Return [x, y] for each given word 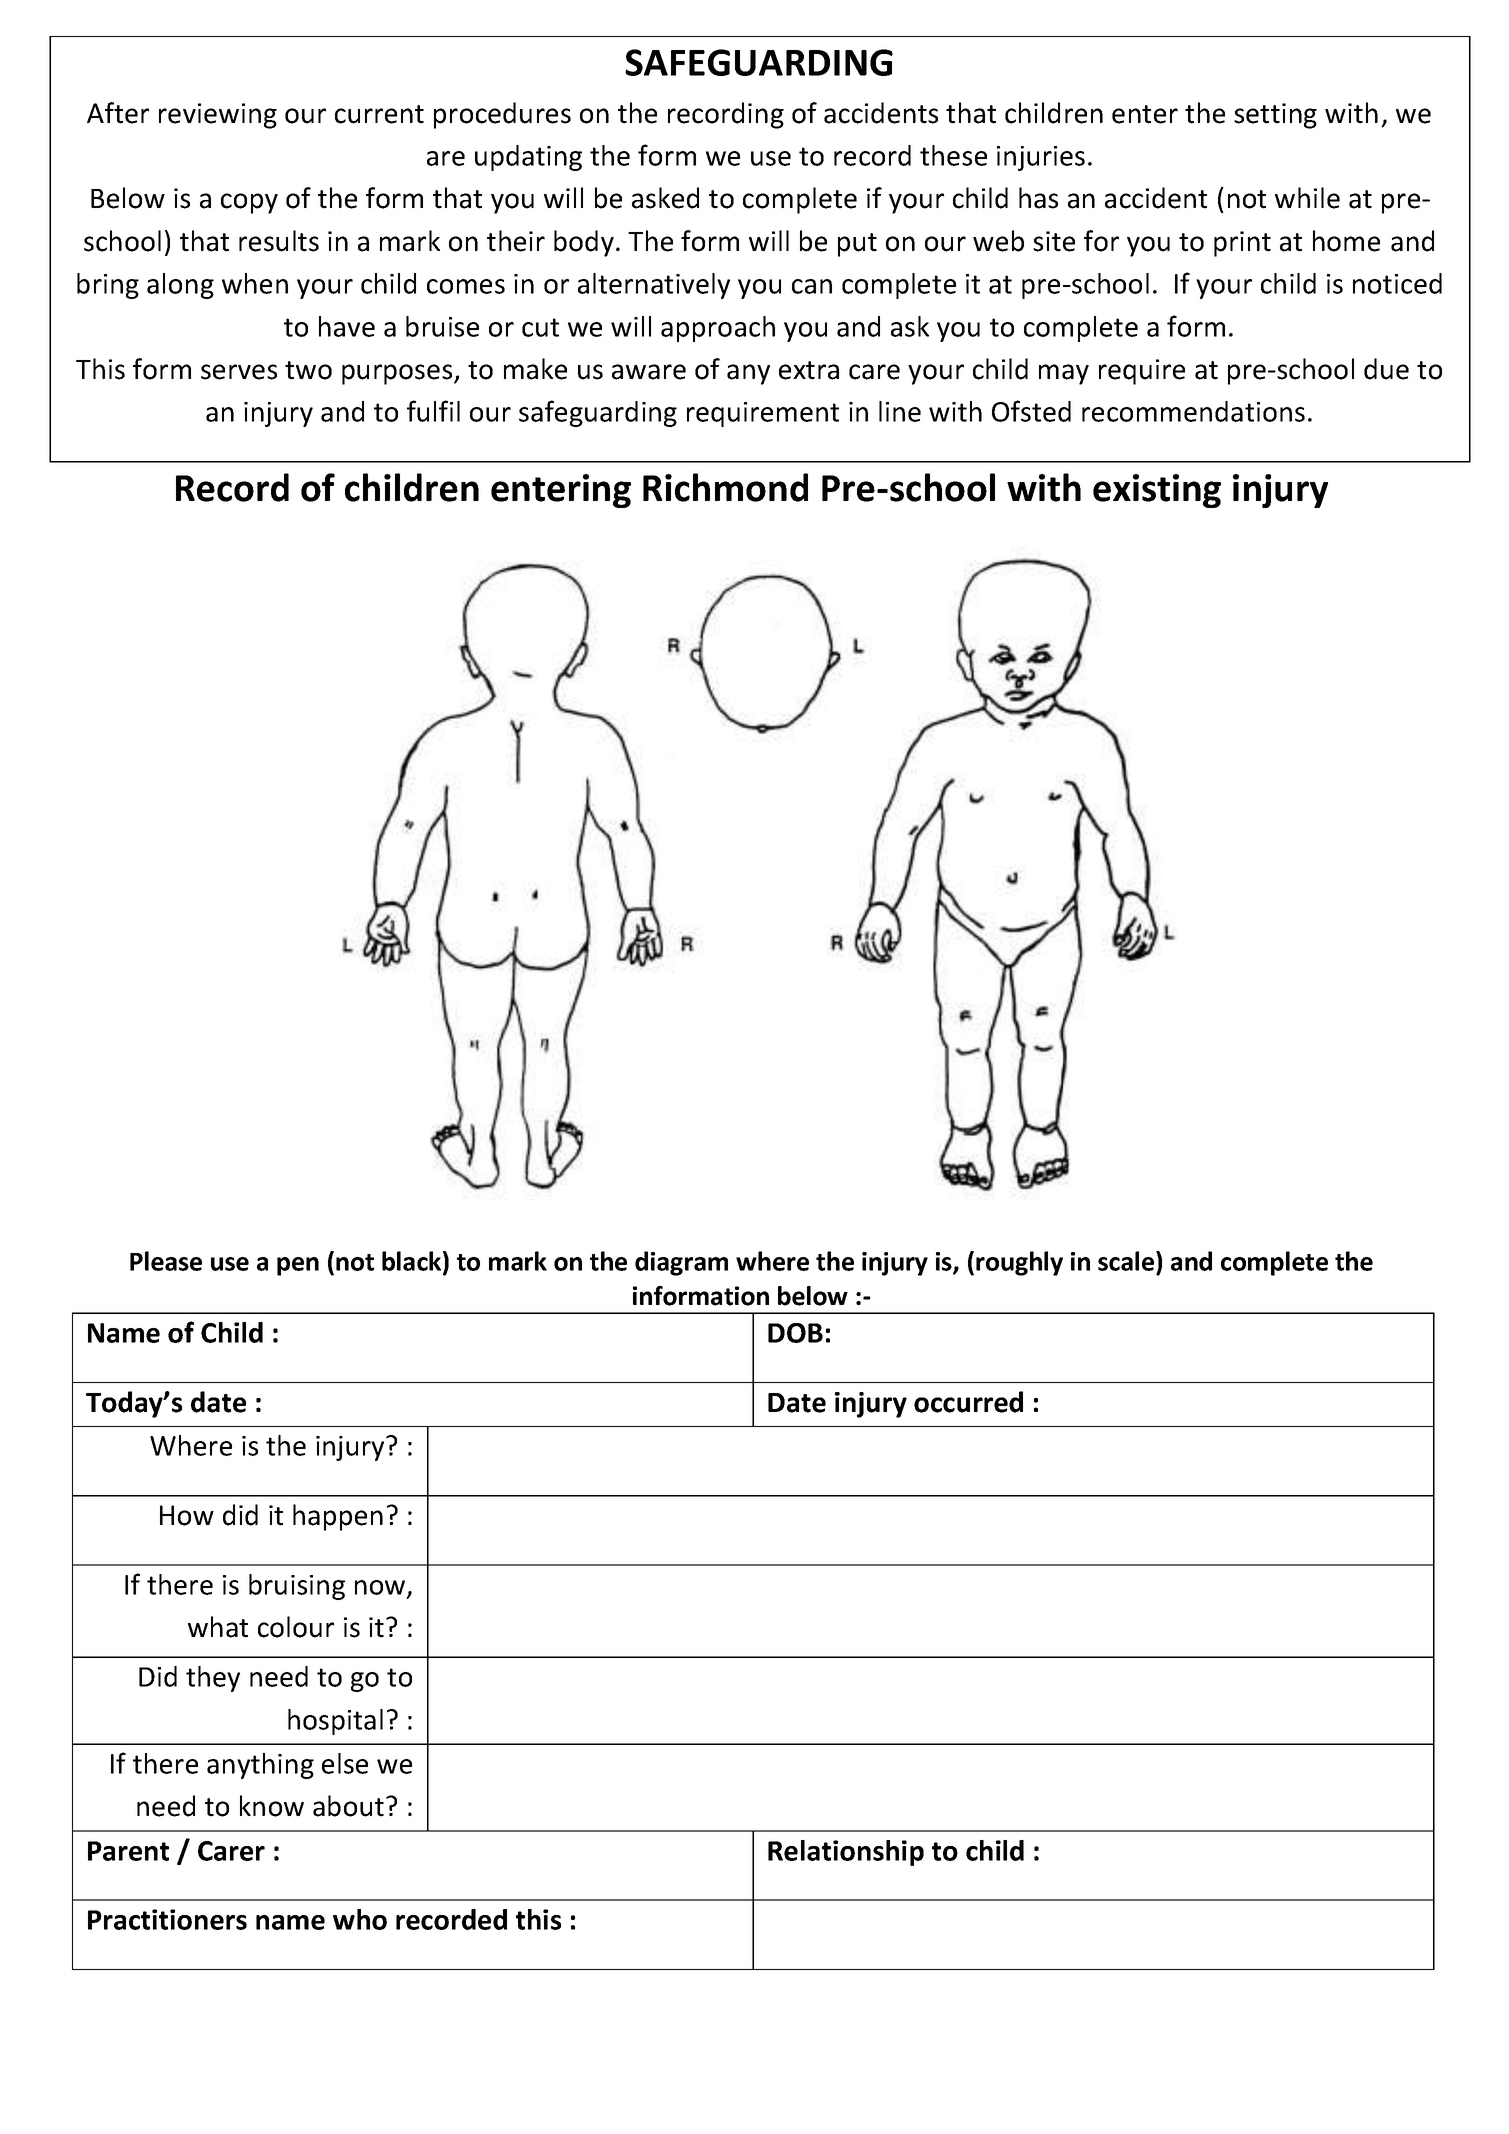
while [1307, 198]
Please [166, 1261]
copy [249, 203]
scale [1127, 1262]
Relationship [846, 1853]
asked [665, 198]
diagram [681, 1263]
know [272, 1806]
